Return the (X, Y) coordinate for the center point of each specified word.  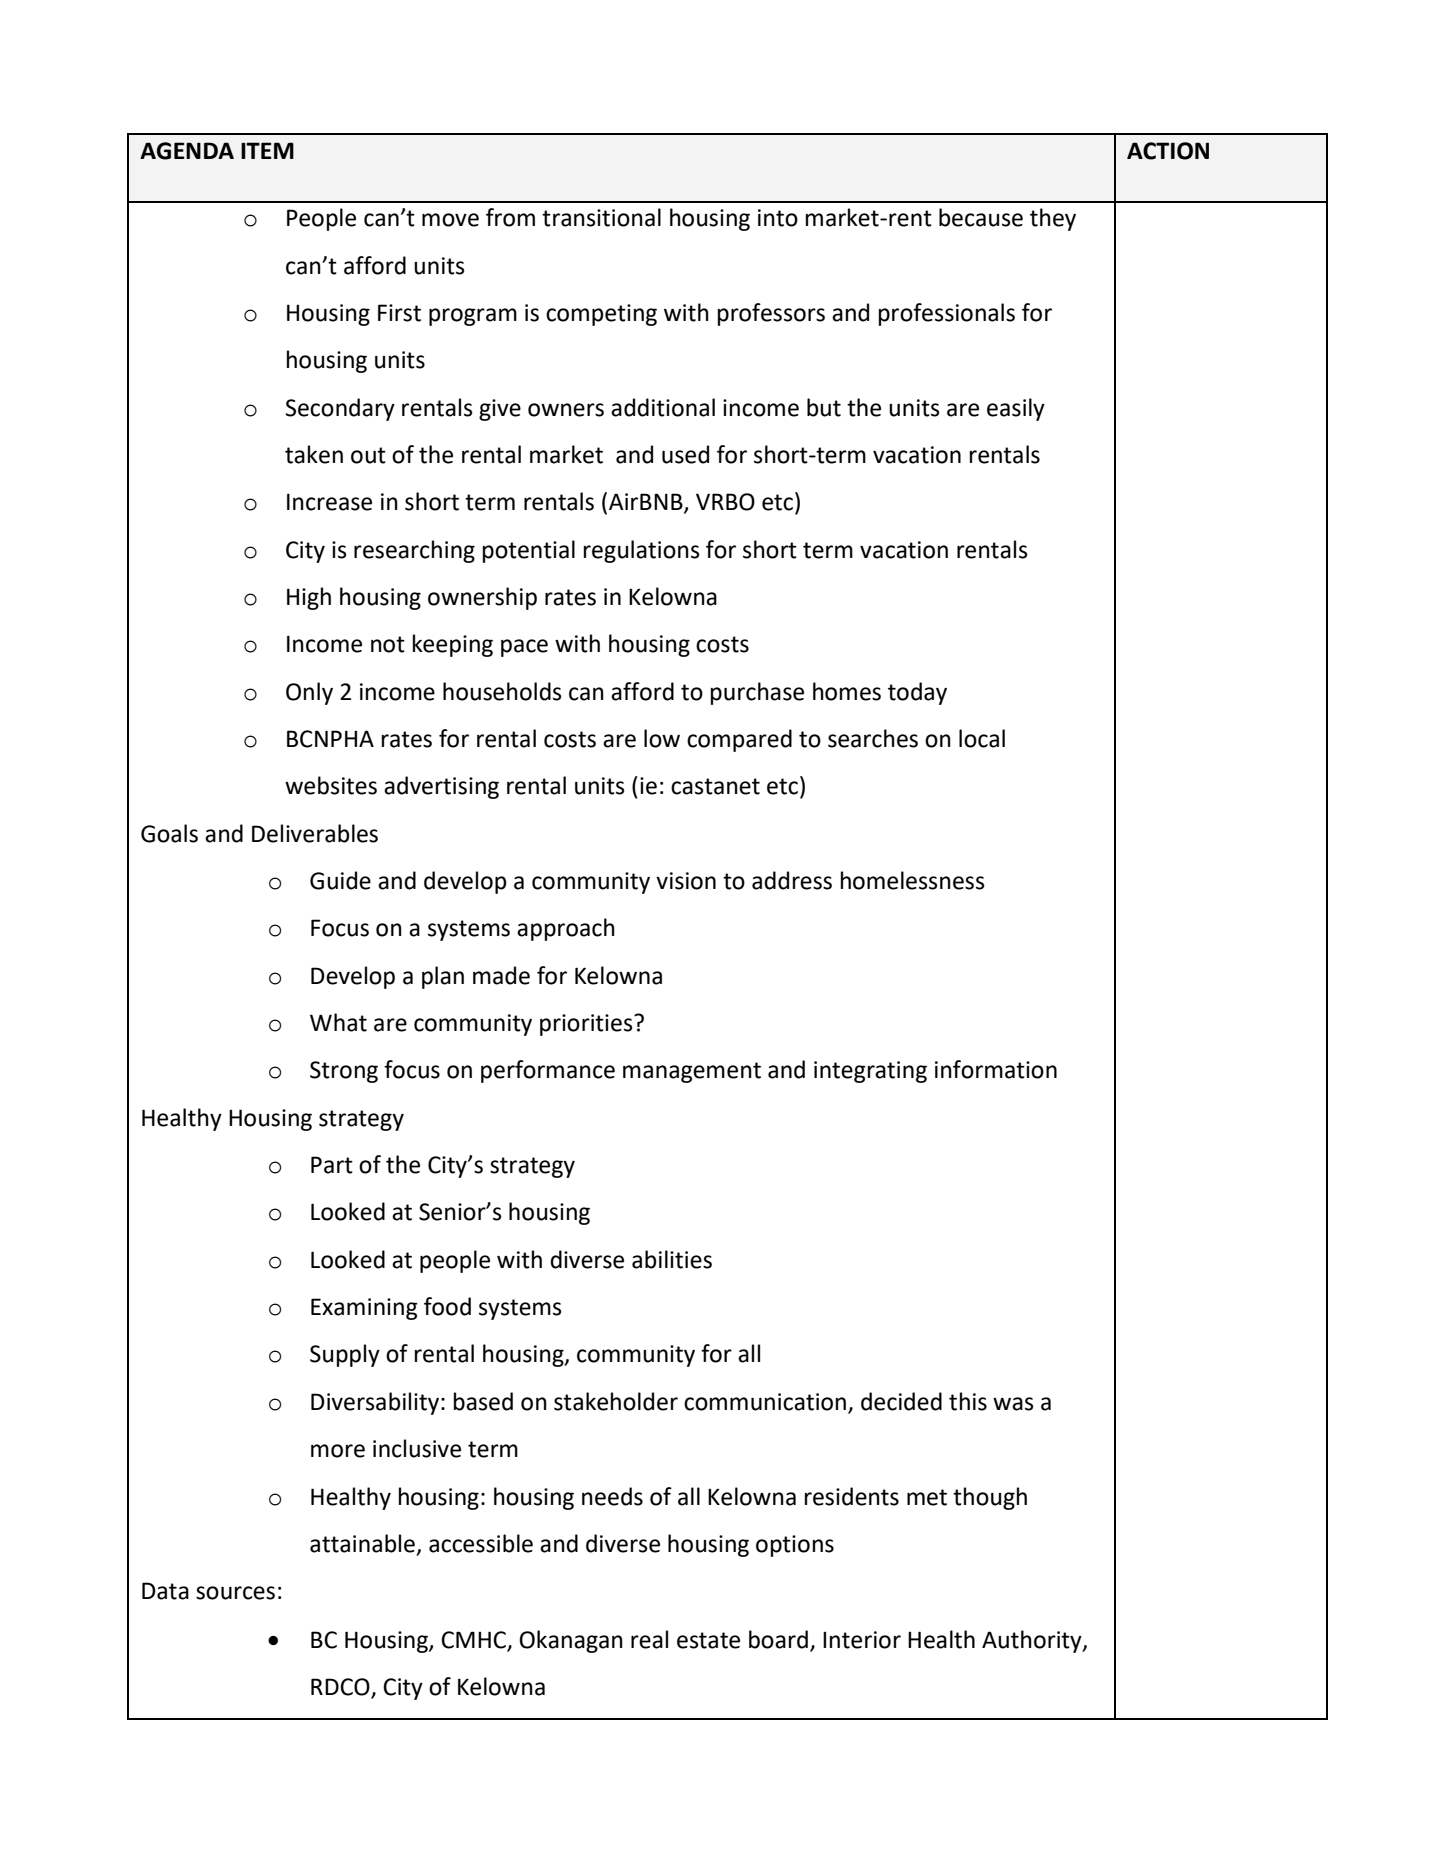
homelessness (913, 880)
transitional (601, 217)
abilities (672, 1259)
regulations (642, 551)
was (1013, 1404)
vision (686, 881)
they (1053, 219)
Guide (340, 880)
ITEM (267, 150)
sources (235, 1593)
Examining (364, 1309)
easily (1016, 409)
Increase (329, 502)
